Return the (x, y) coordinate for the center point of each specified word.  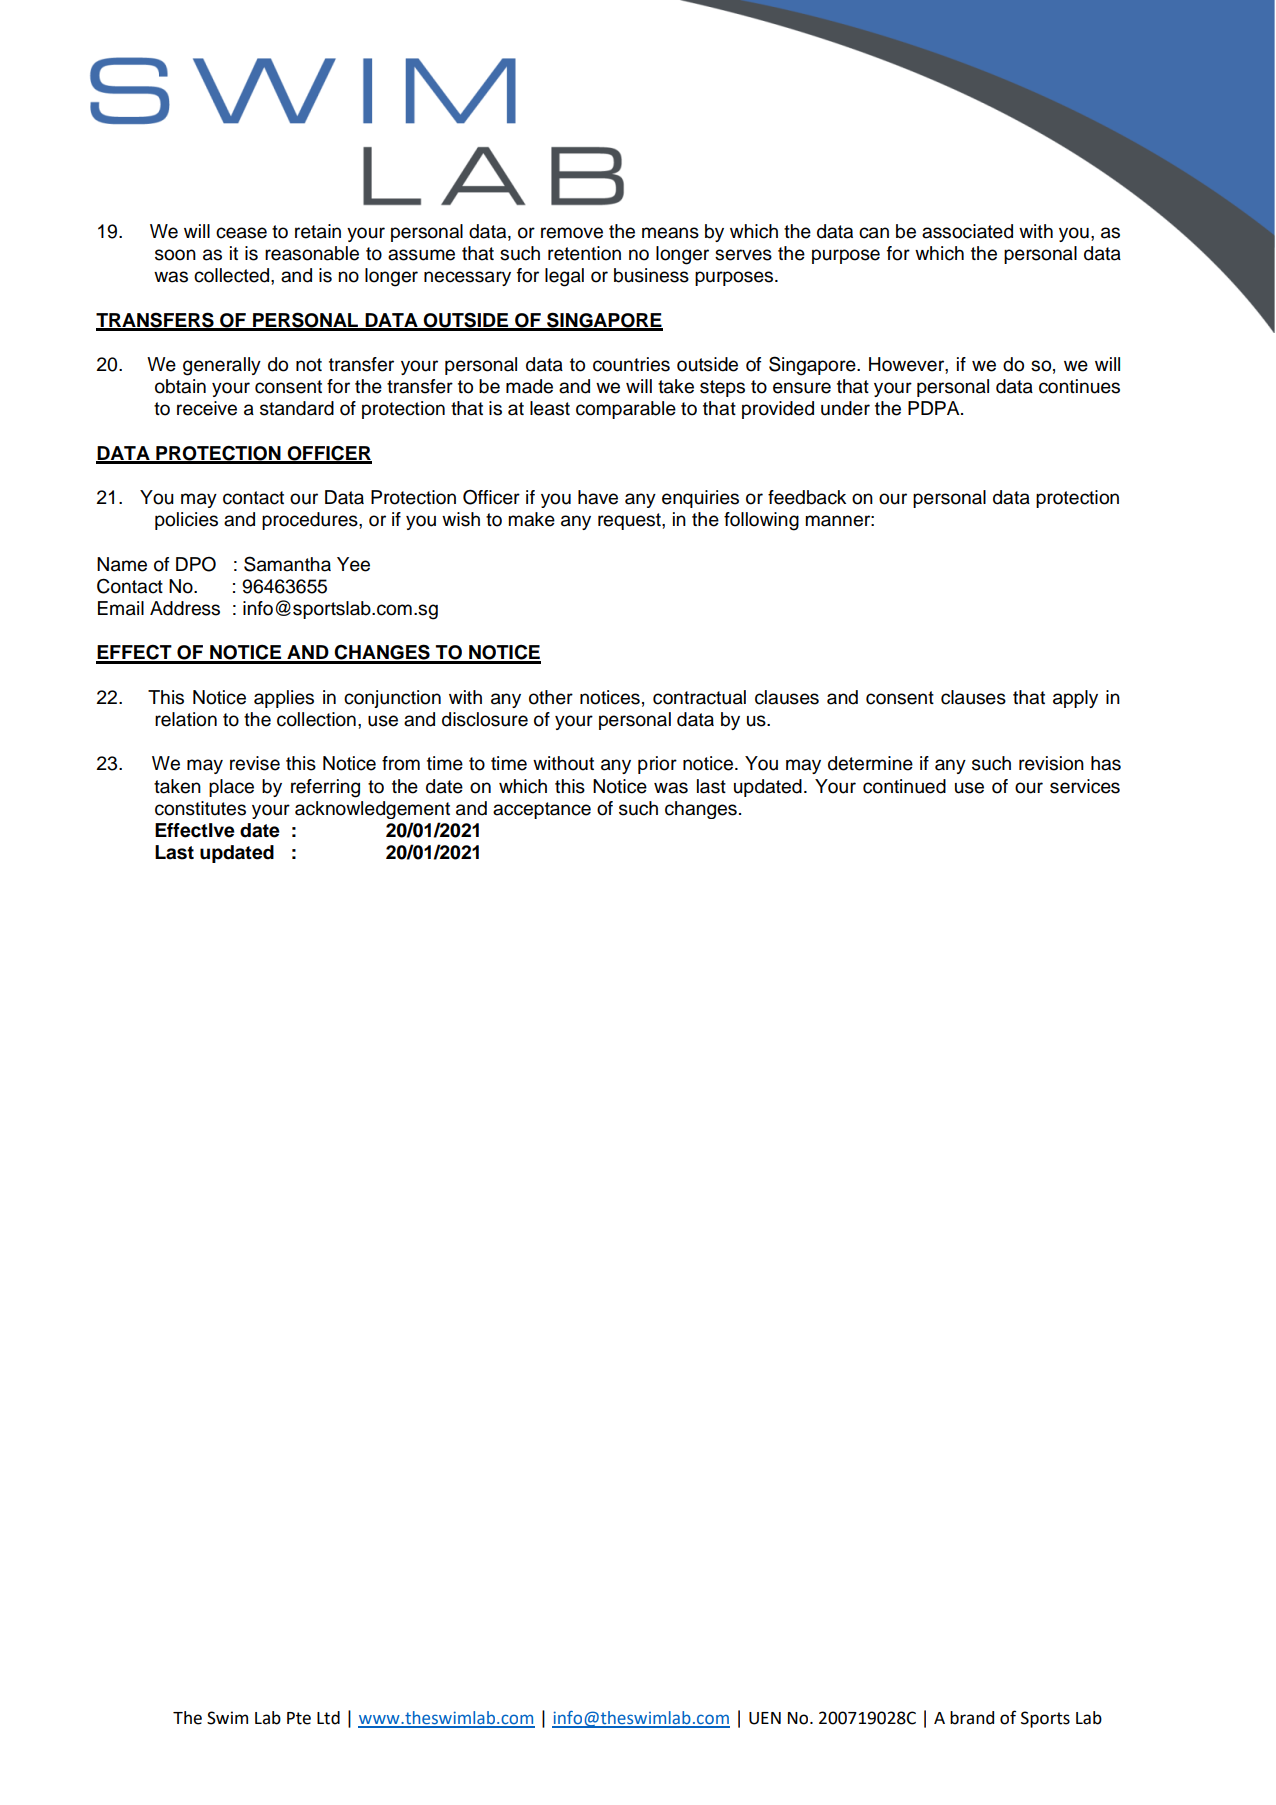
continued (904, 786)
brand (972, 1718)
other (551, 697)
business (651, 275)
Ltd (328, 1718)
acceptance (542, 810)
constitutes (200, 808)
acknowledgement (372, 810)
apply (1075, 699)
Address (185, 608)
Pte (299, 1718)
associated (967, 231)
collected (233, 275)
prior (657, 765)
